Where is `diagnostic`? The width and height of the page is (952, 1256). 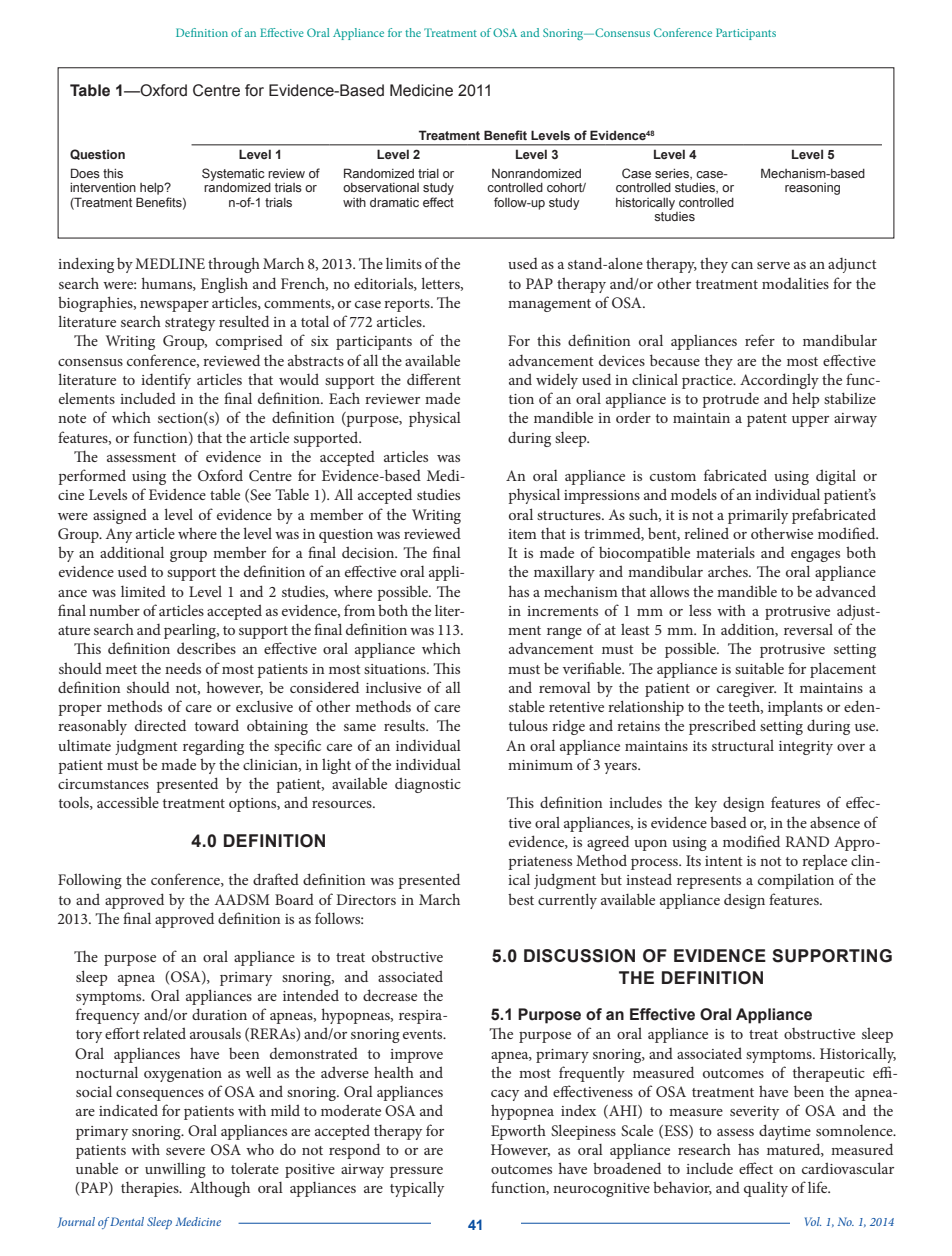
diagnostic is located at coordinates (428, 785).
